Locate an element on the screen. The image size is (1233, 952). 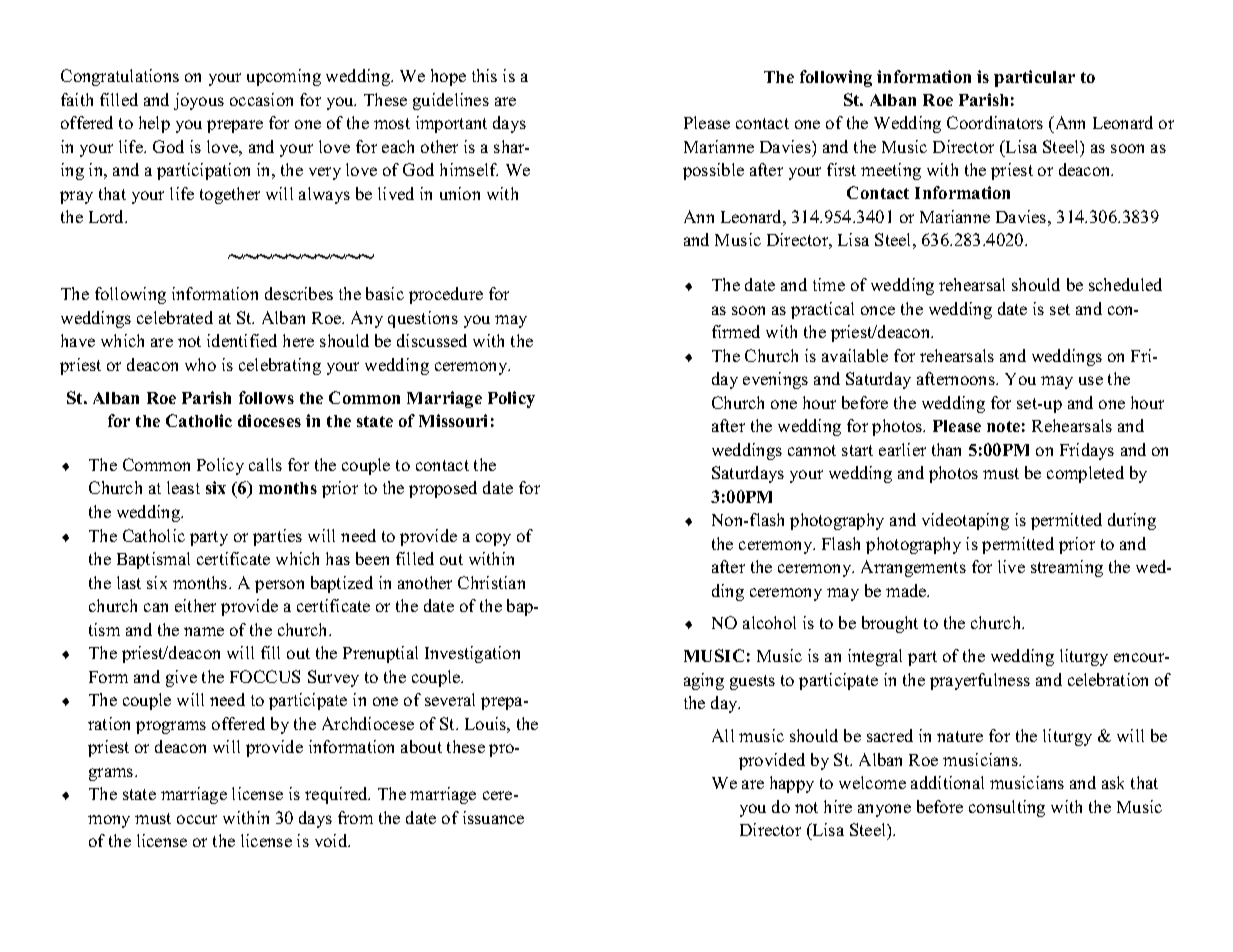
Coordinators is located at coordinates (995, 122).
